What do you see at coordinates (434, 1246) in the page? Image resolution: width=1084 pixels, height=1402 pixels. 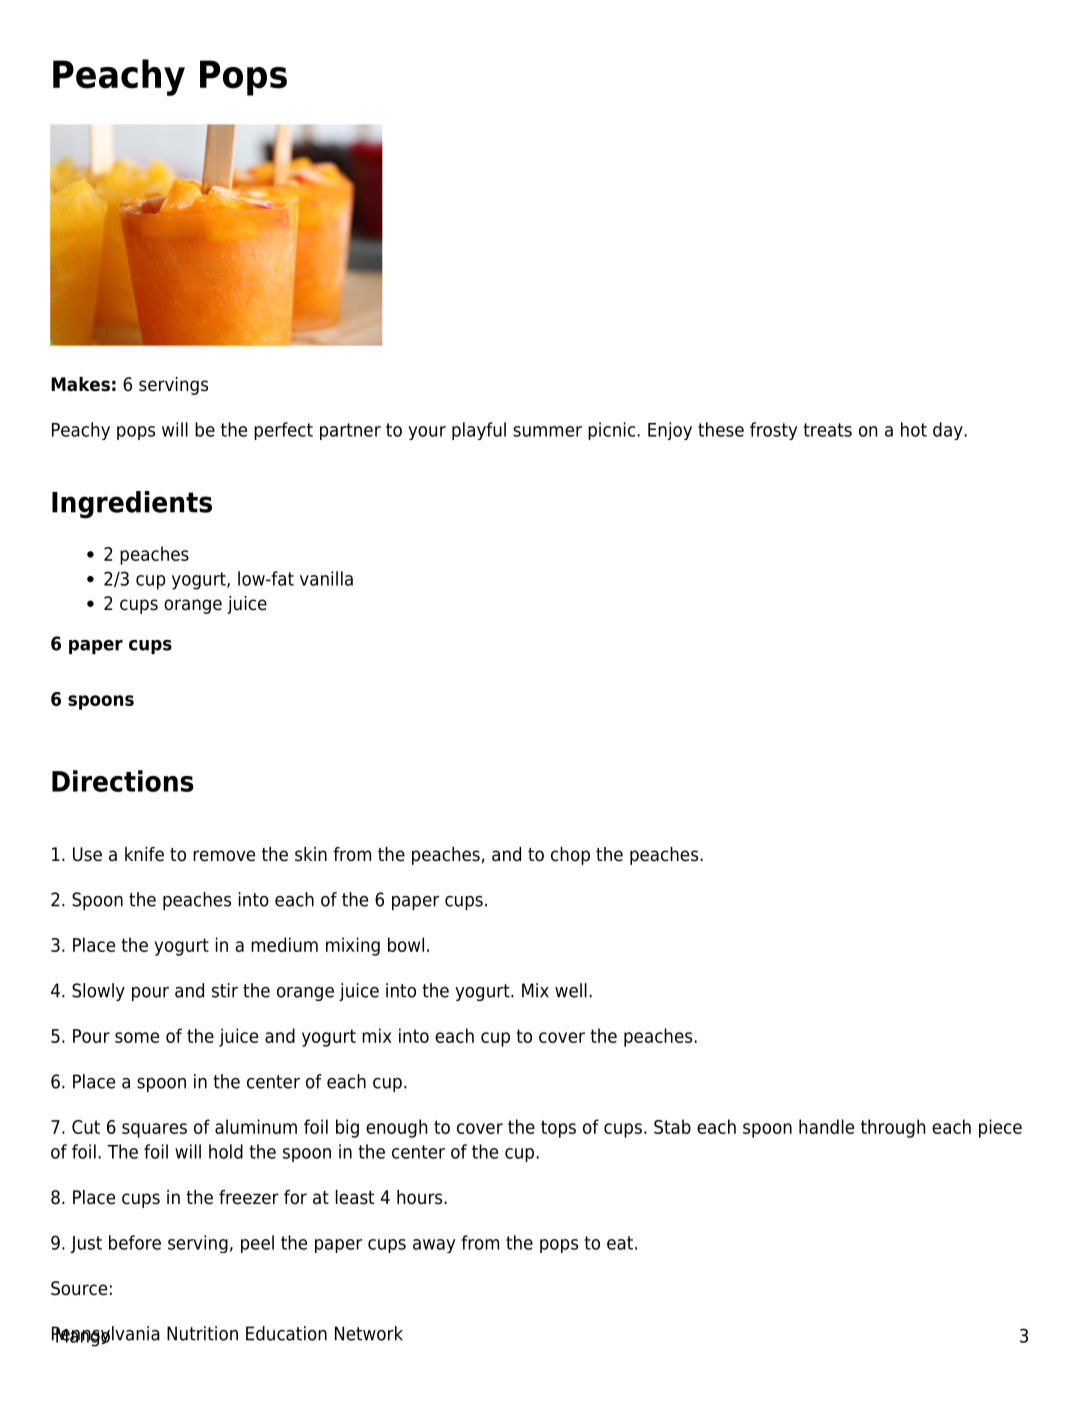 I see `away` at bounding box center [434, 1246].
